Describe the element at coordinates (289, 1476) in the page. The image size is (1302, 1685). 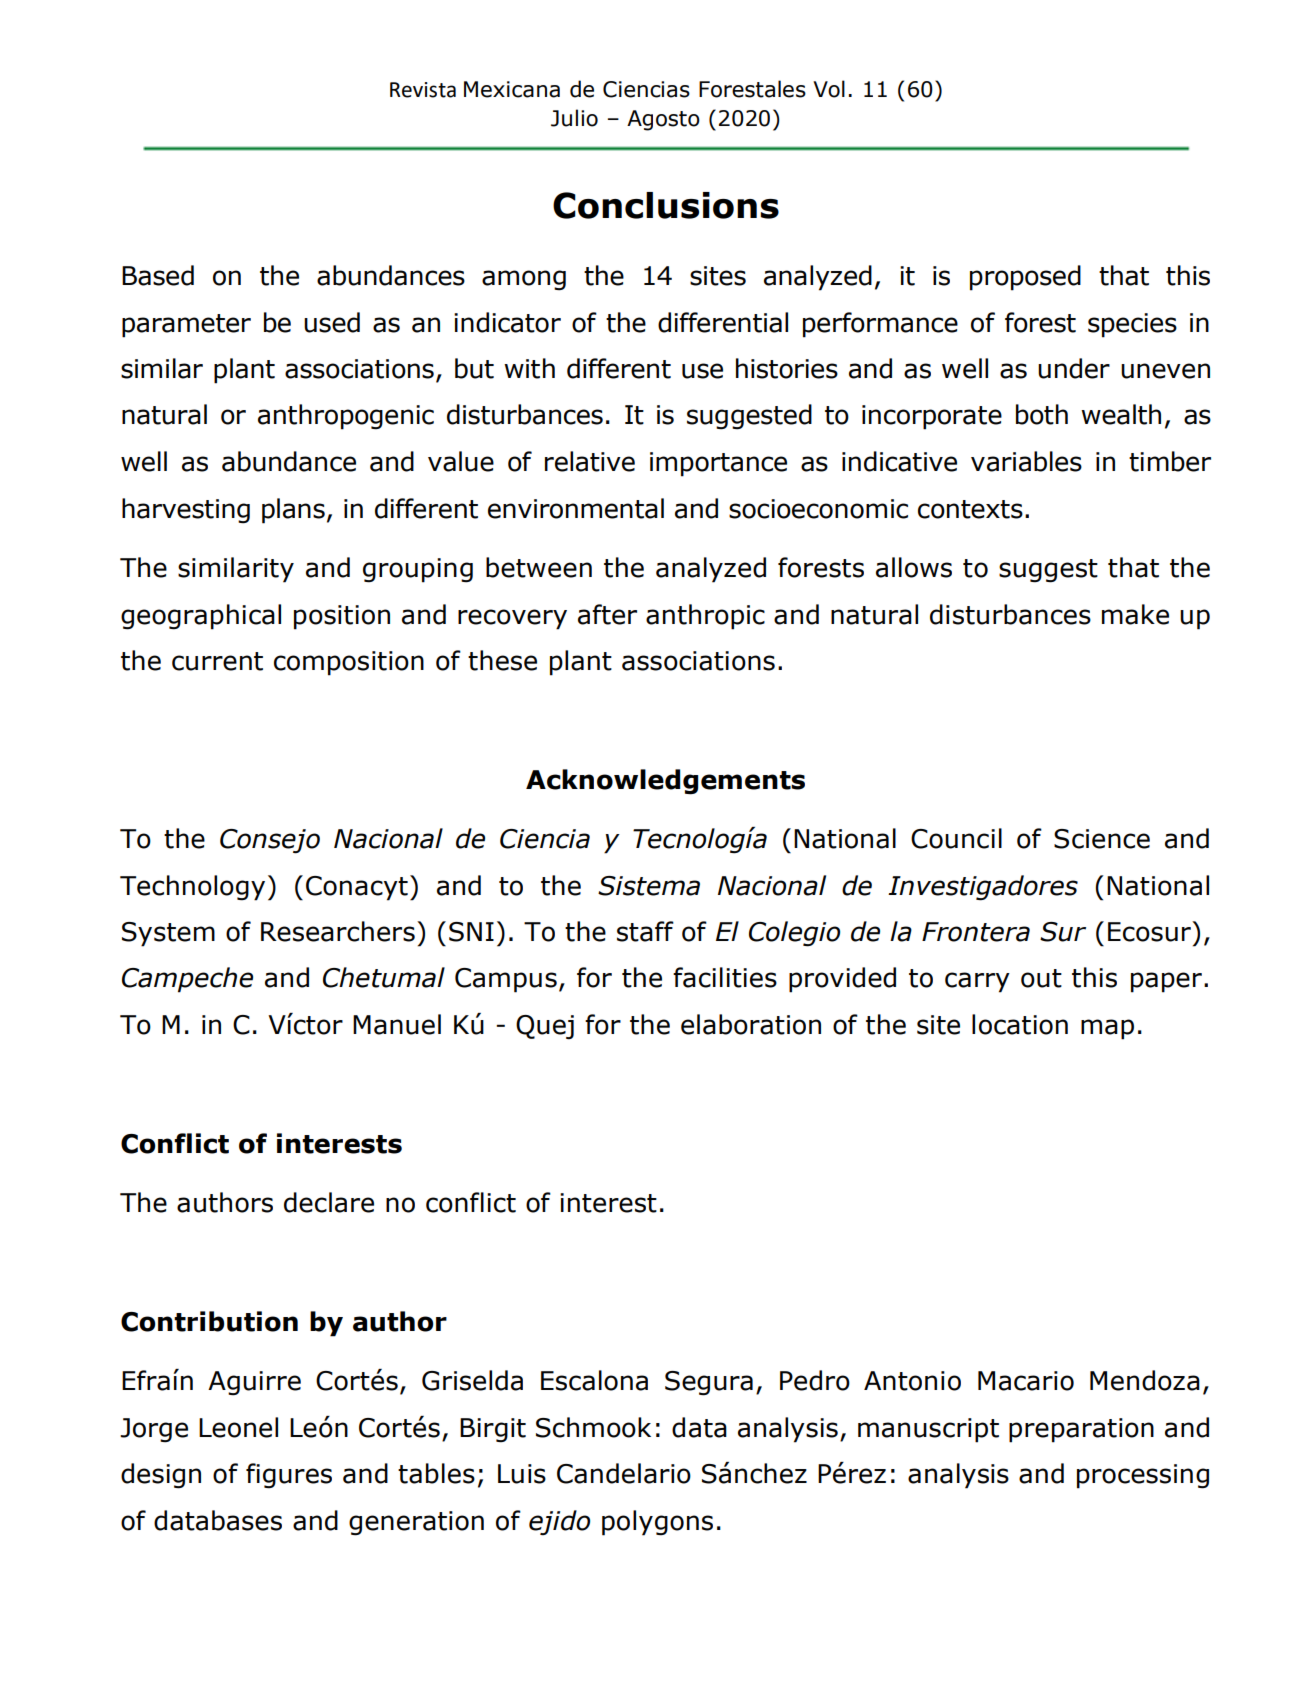
I see `figures` at that location.
